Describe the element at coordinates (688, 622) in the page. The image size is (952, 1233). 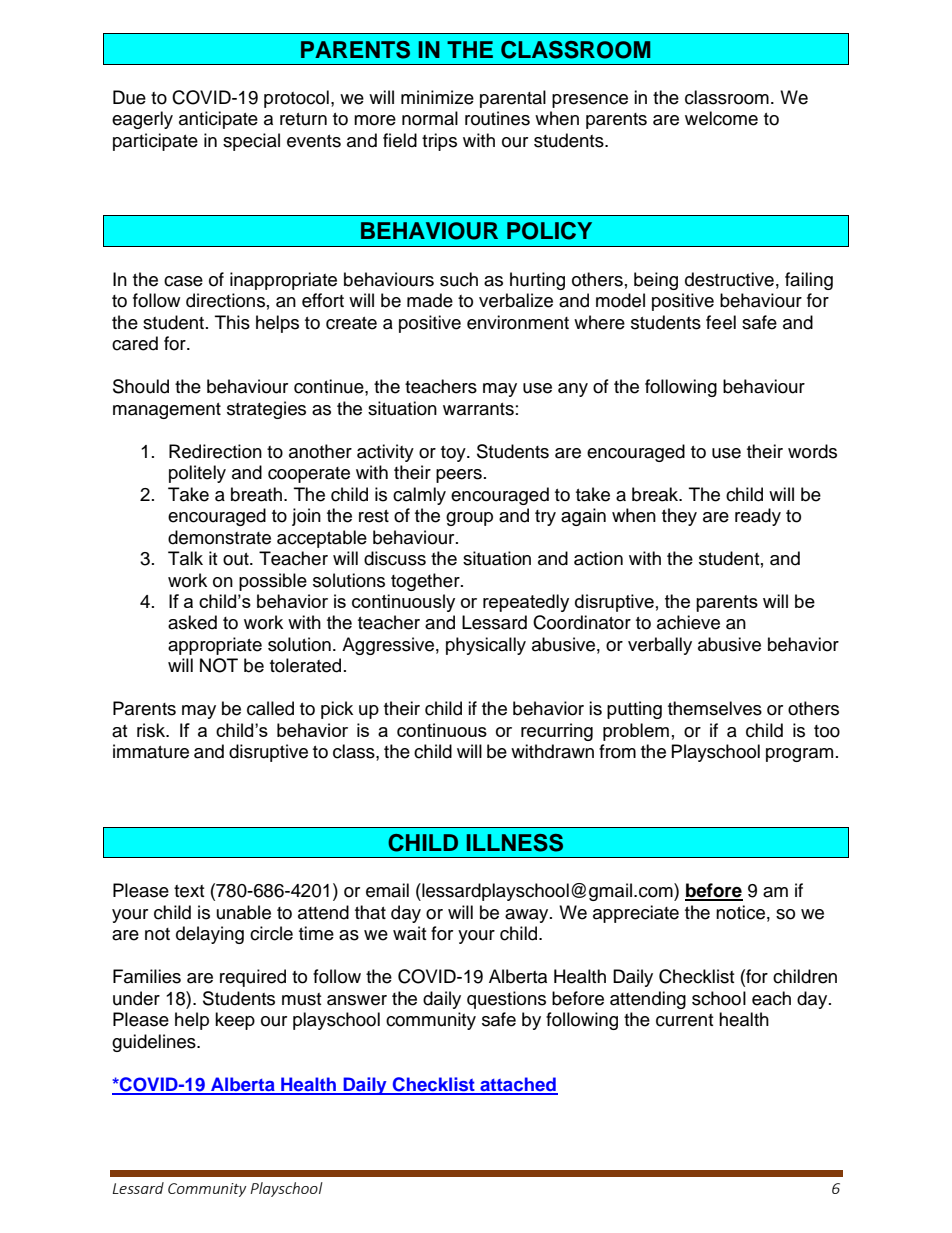
I see `achieve` at that location.
